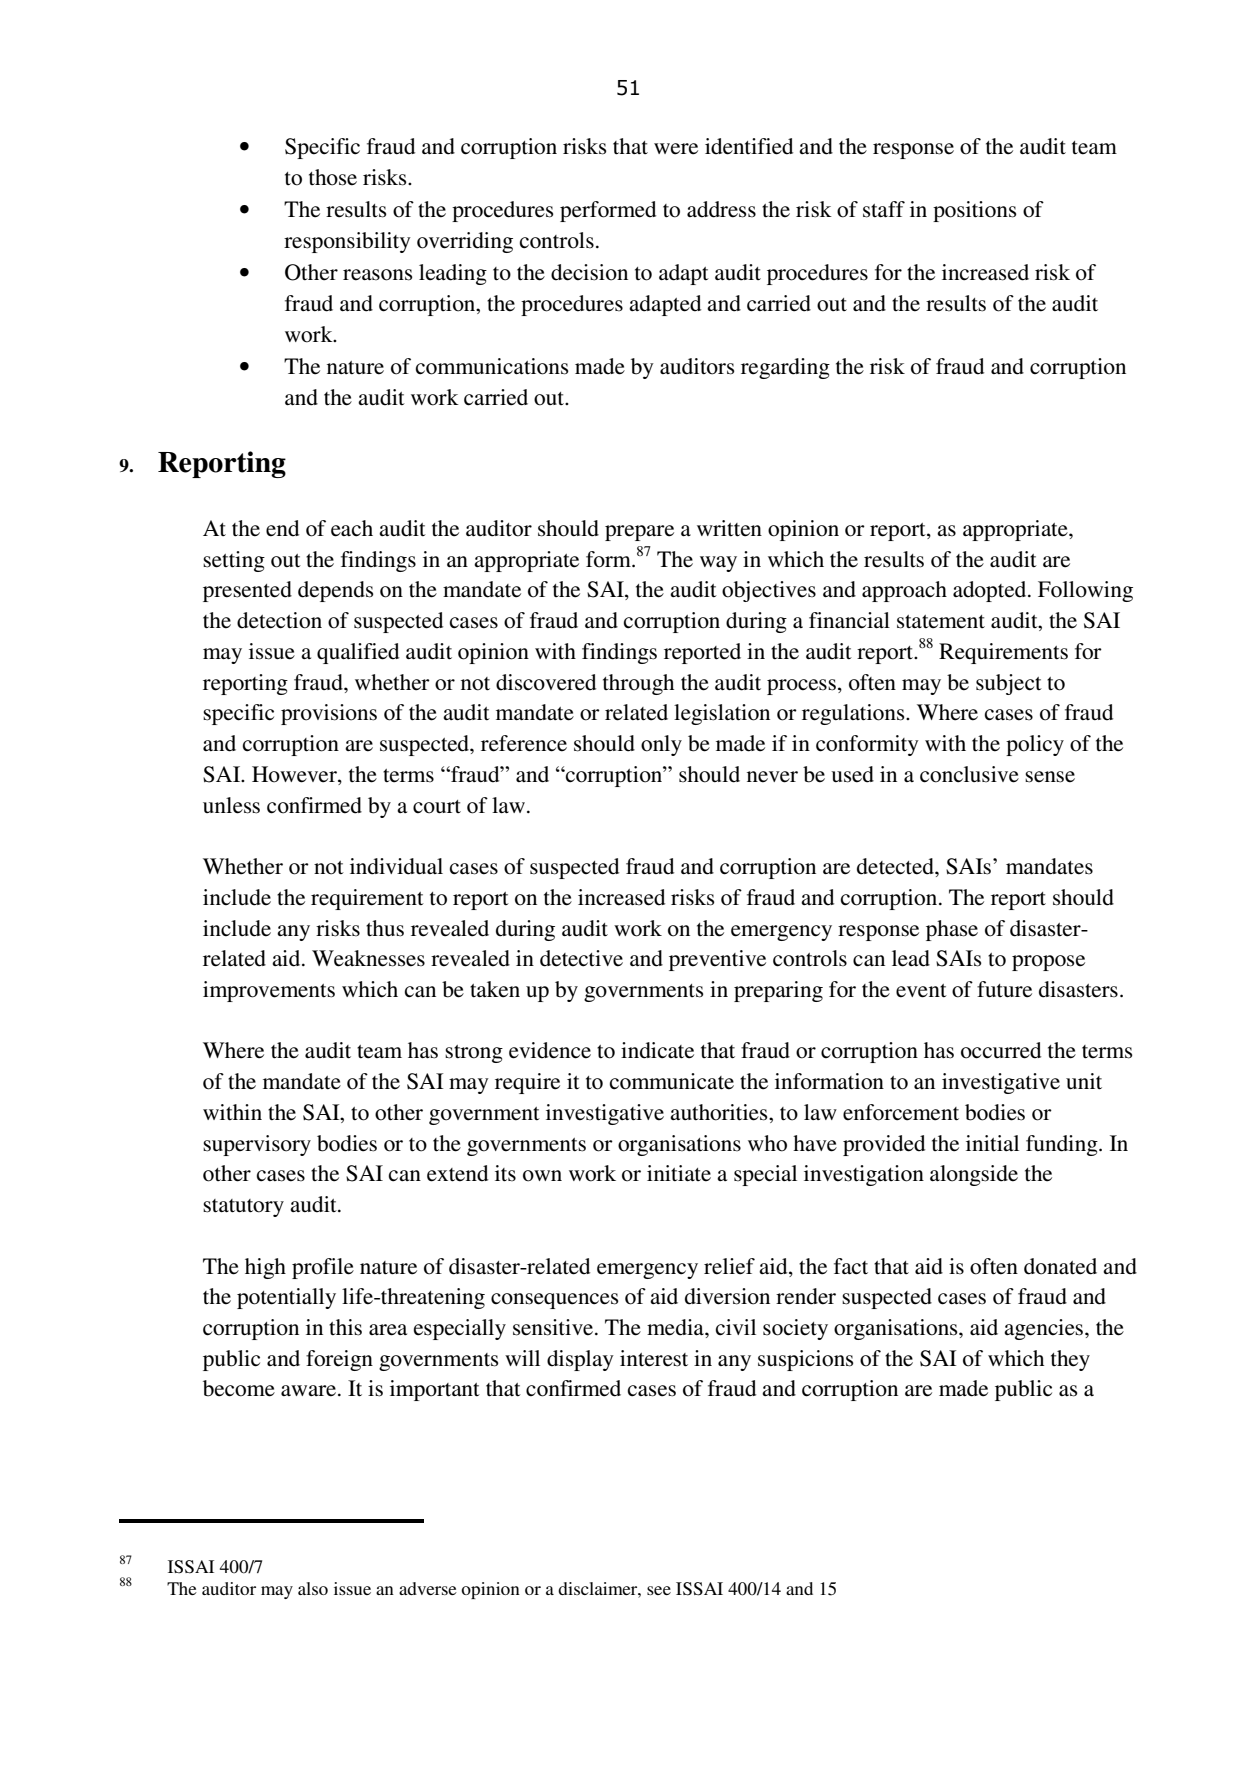 The height and width of the document is (1779, 1257). What do you see at coordinates (313, 1588) in the document?
I see `also` at bounding box center [313, 1588].
